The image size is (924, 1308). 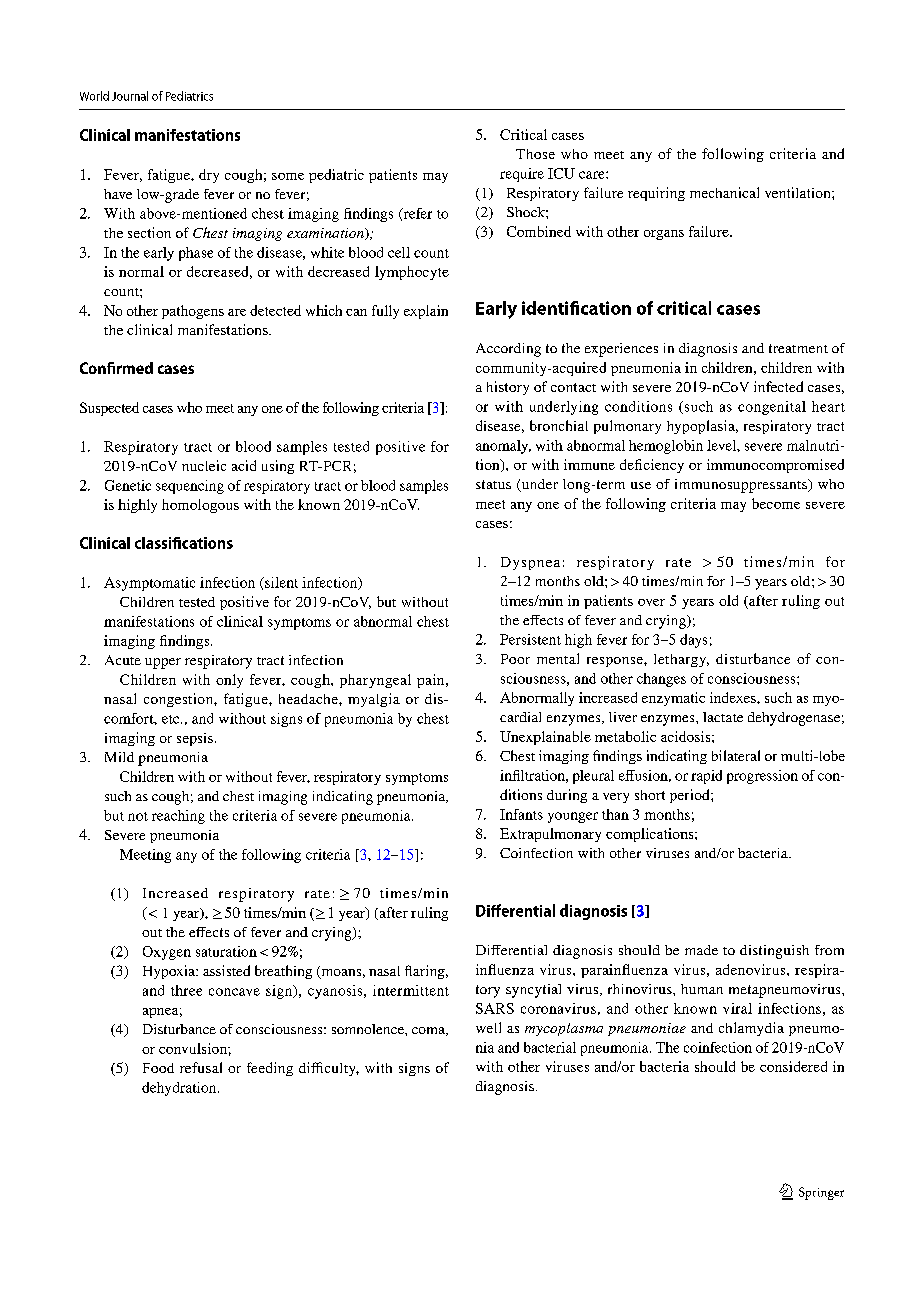 What do you see at coordinates (535, 154) in the screenshot?
I see `Those` at bounding box center [535, 154].
